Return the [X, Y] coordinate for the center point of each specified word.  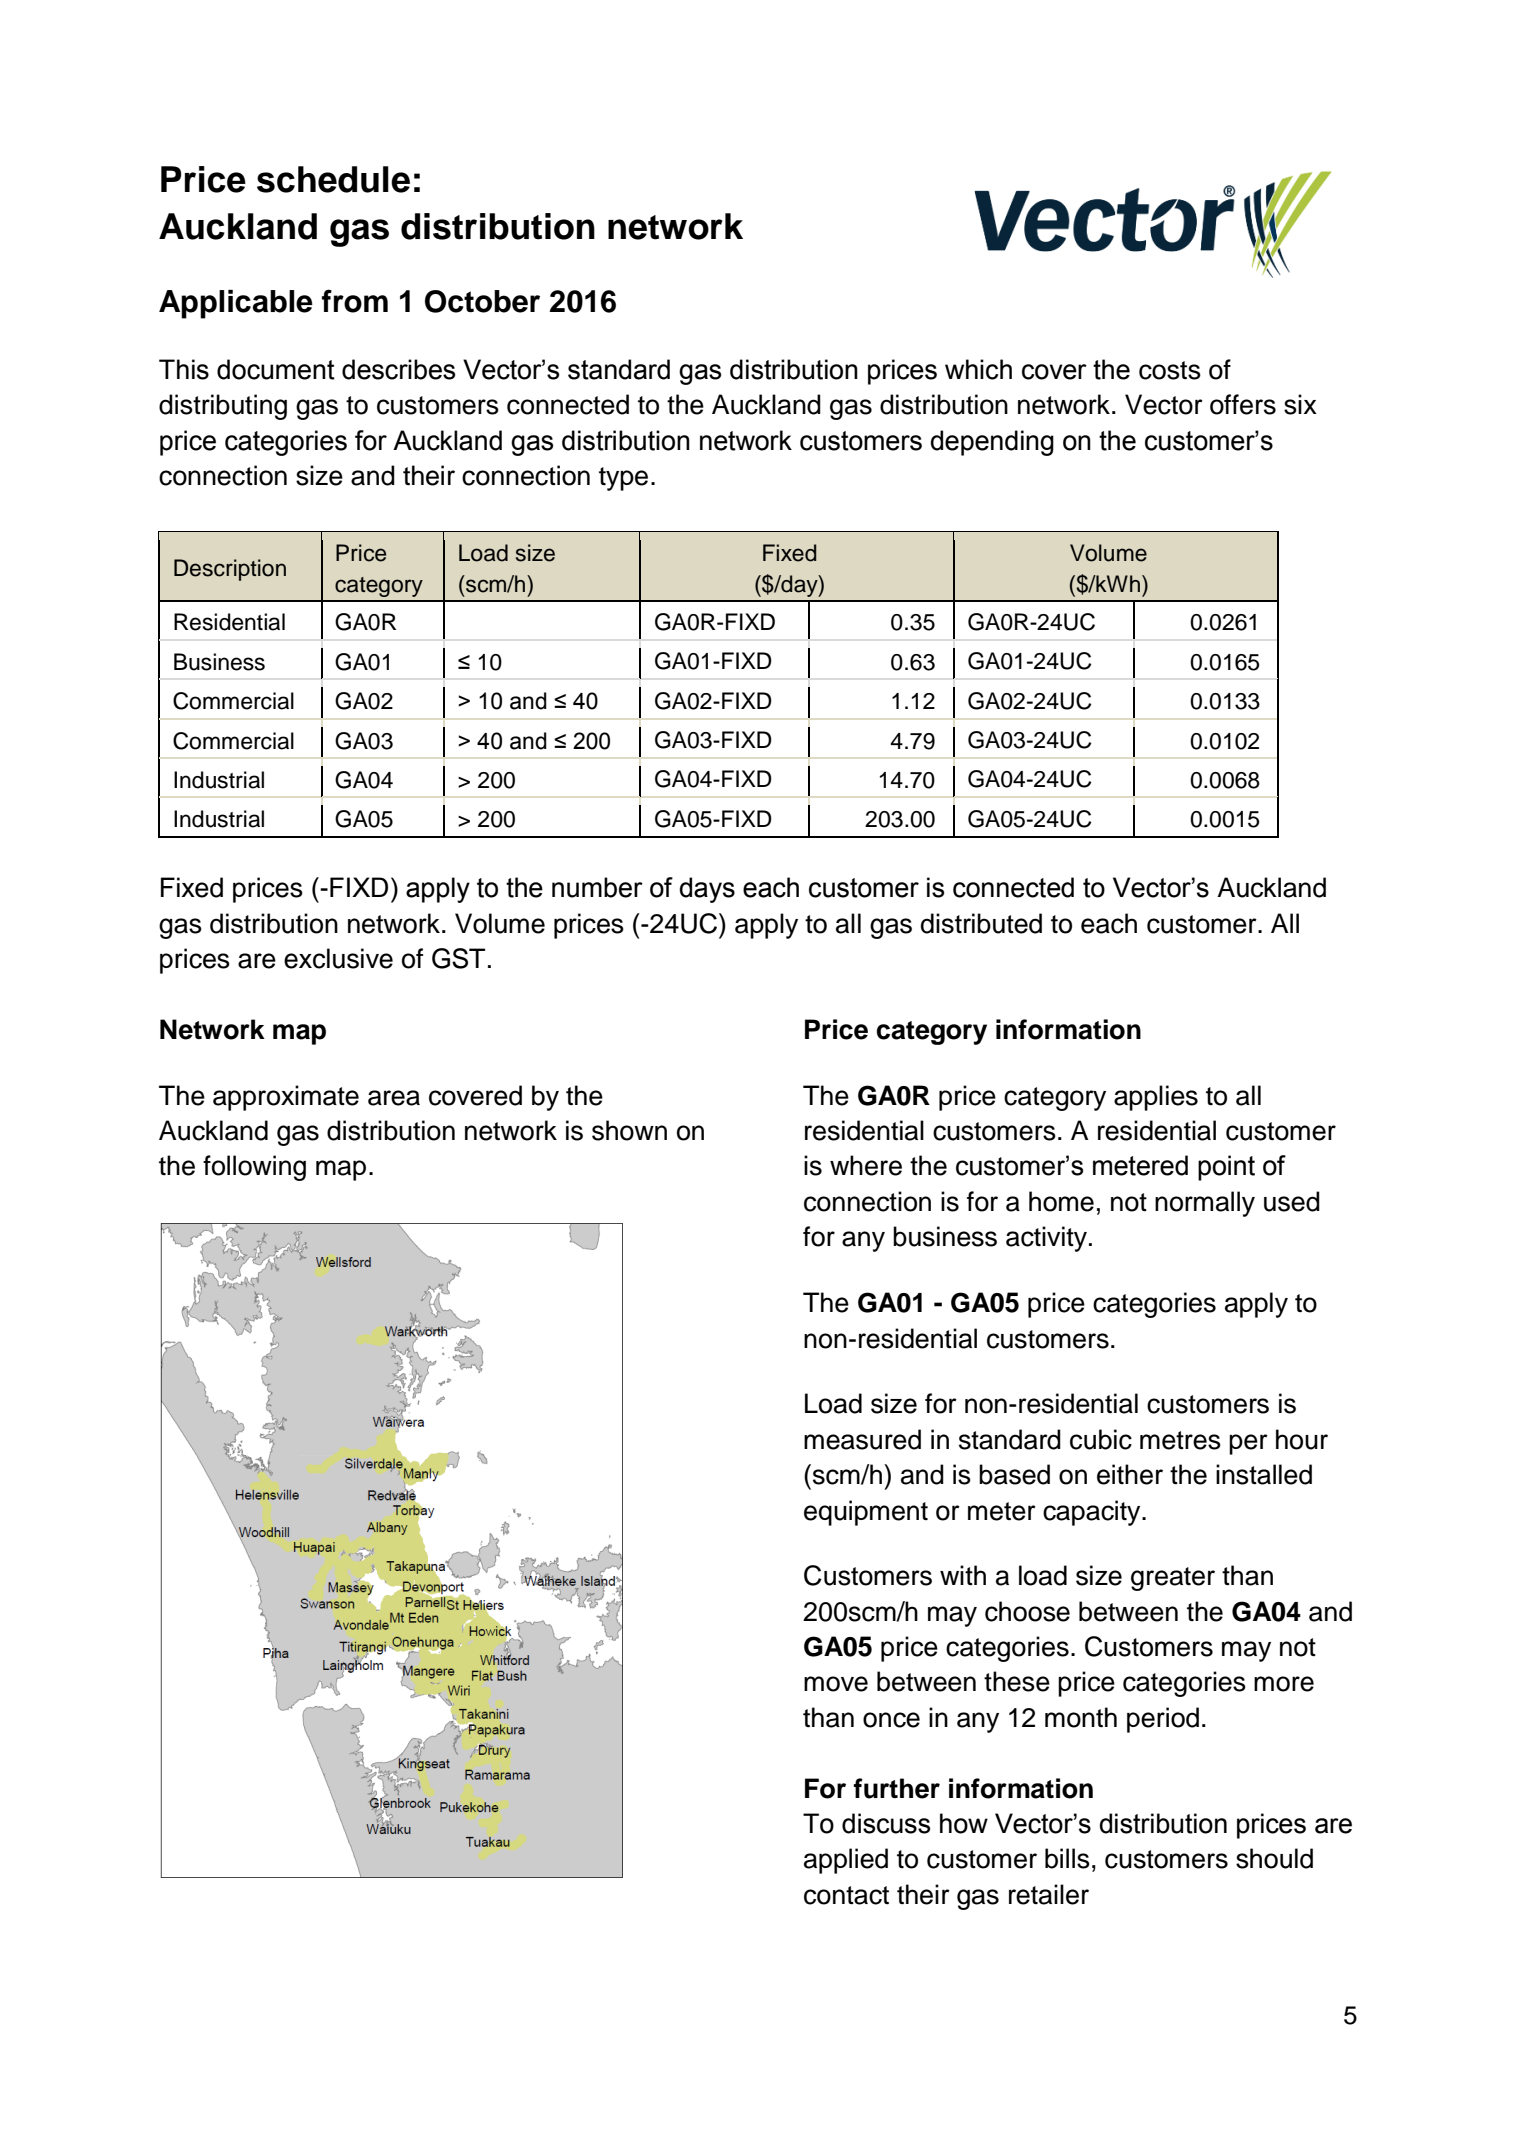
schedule [333, 179]
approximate [286, 1098]
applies [1156, 1098]
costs [1170, 370]
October [482, 301]
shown [629, 1130]
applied [846, 1861]
